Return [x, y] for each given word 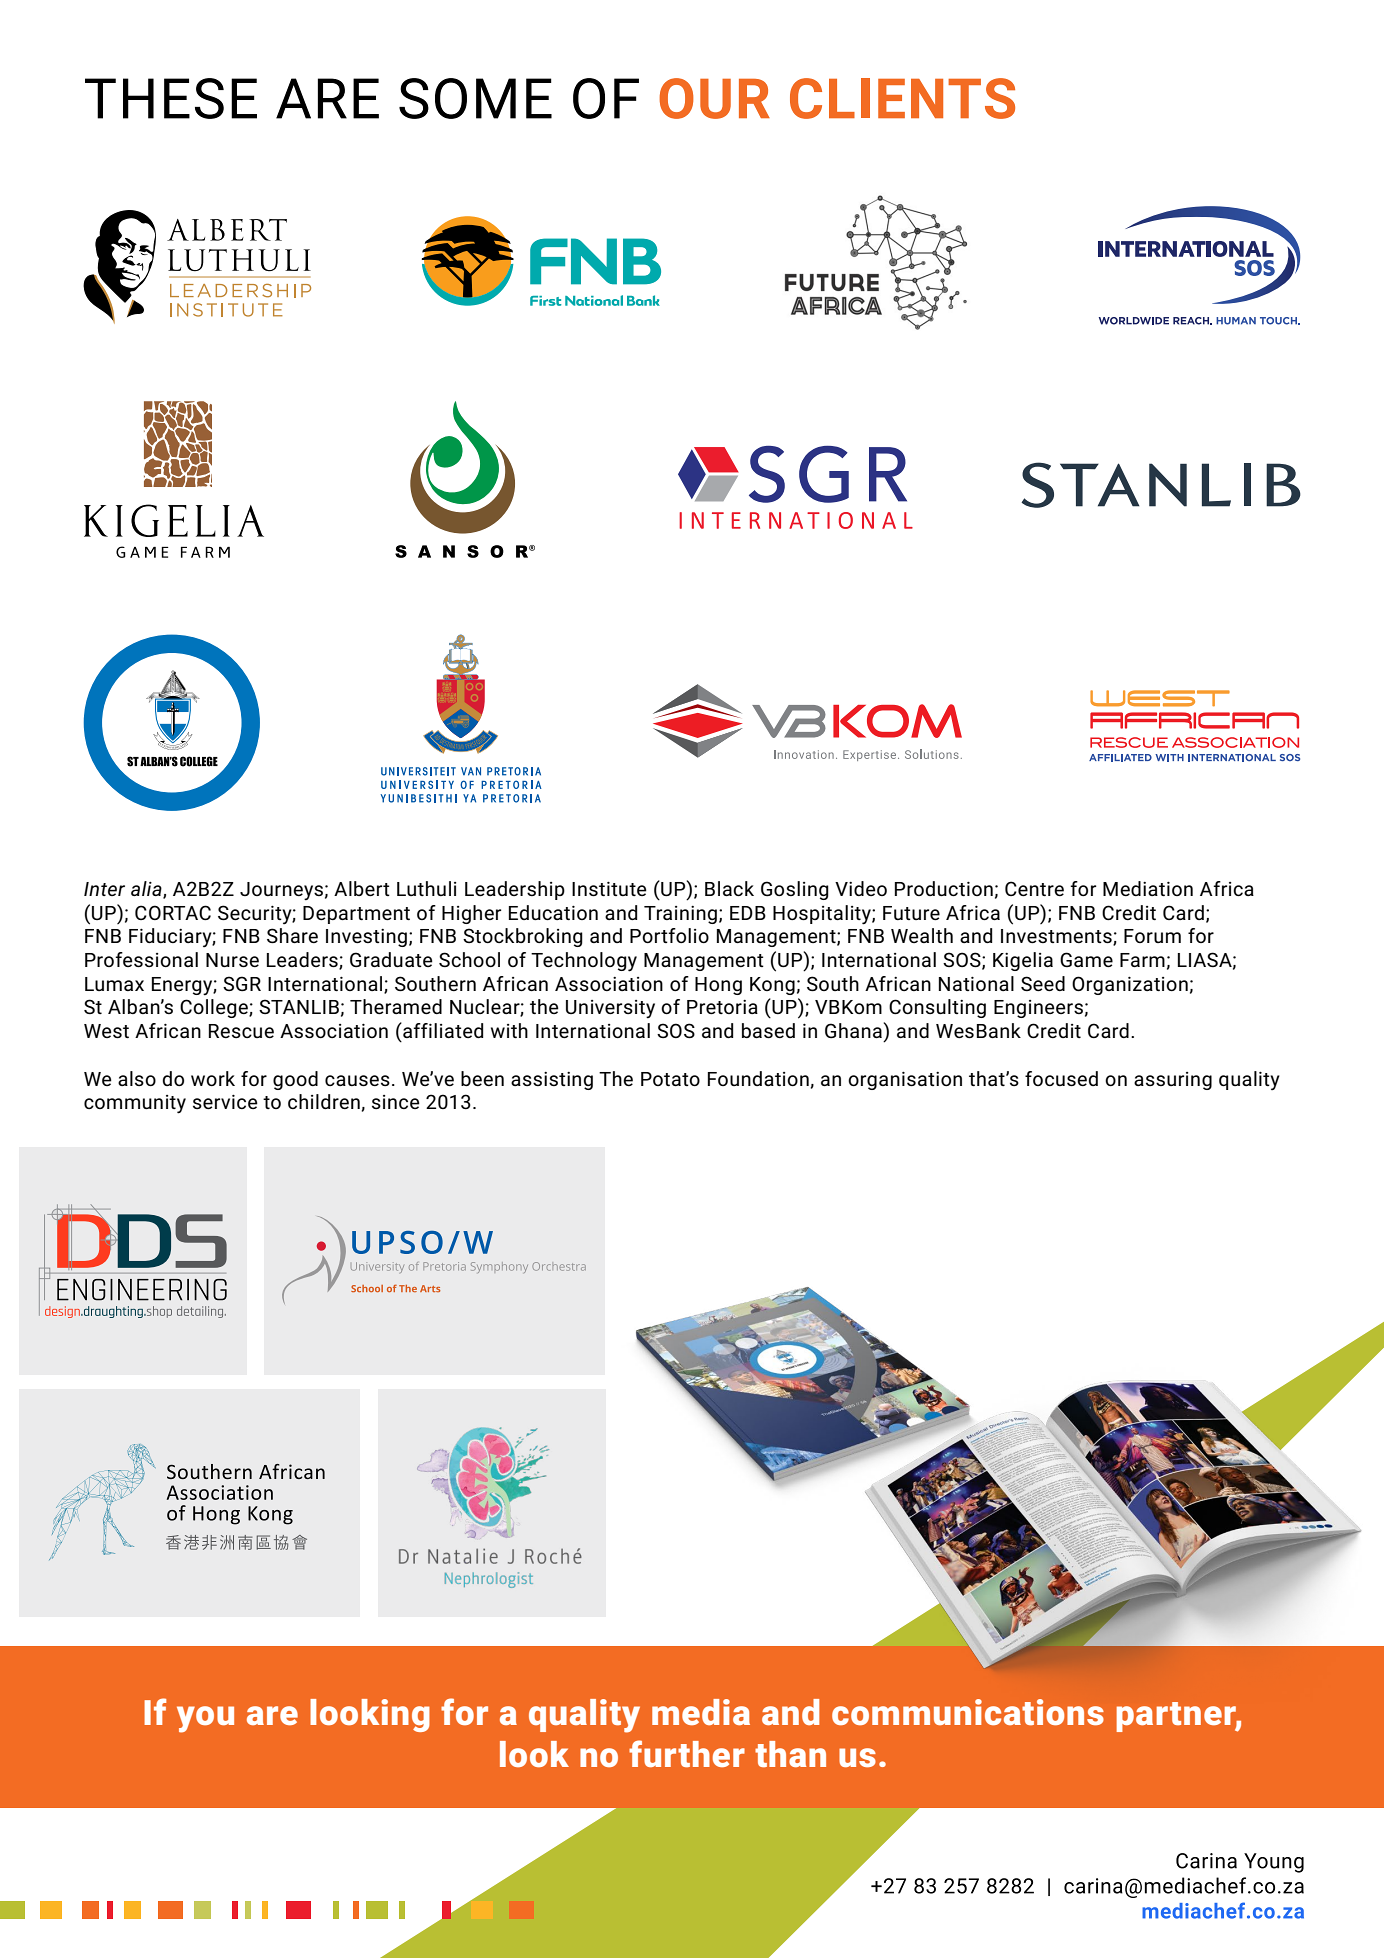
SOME [475, 98]
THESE [171, 98]
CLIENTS [902, 98]
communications [968, 1712]
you [205, 1719]
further [687, 1753]
